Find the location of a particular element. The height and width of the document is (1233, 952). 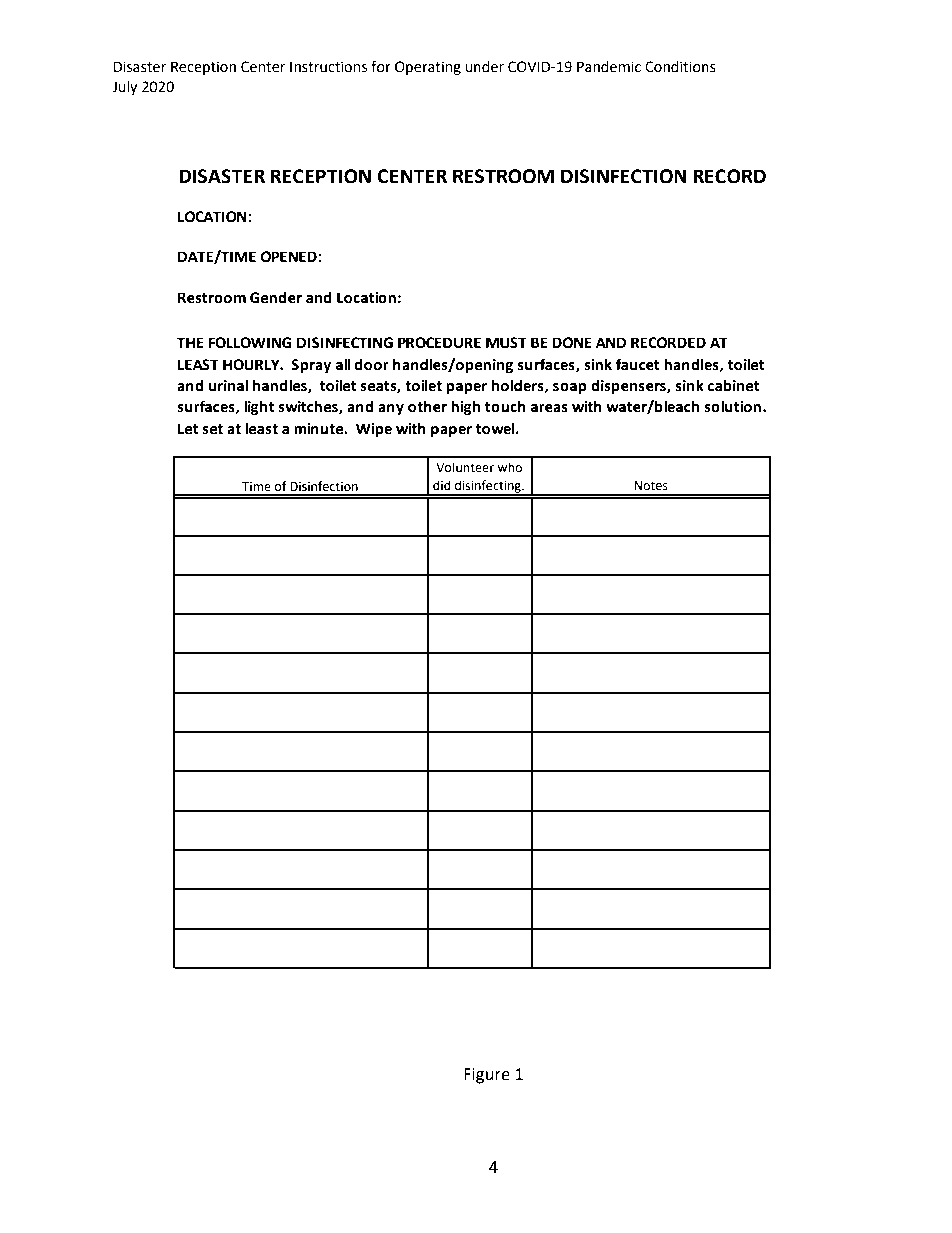

Notes is located at coordinates (651, 486).
